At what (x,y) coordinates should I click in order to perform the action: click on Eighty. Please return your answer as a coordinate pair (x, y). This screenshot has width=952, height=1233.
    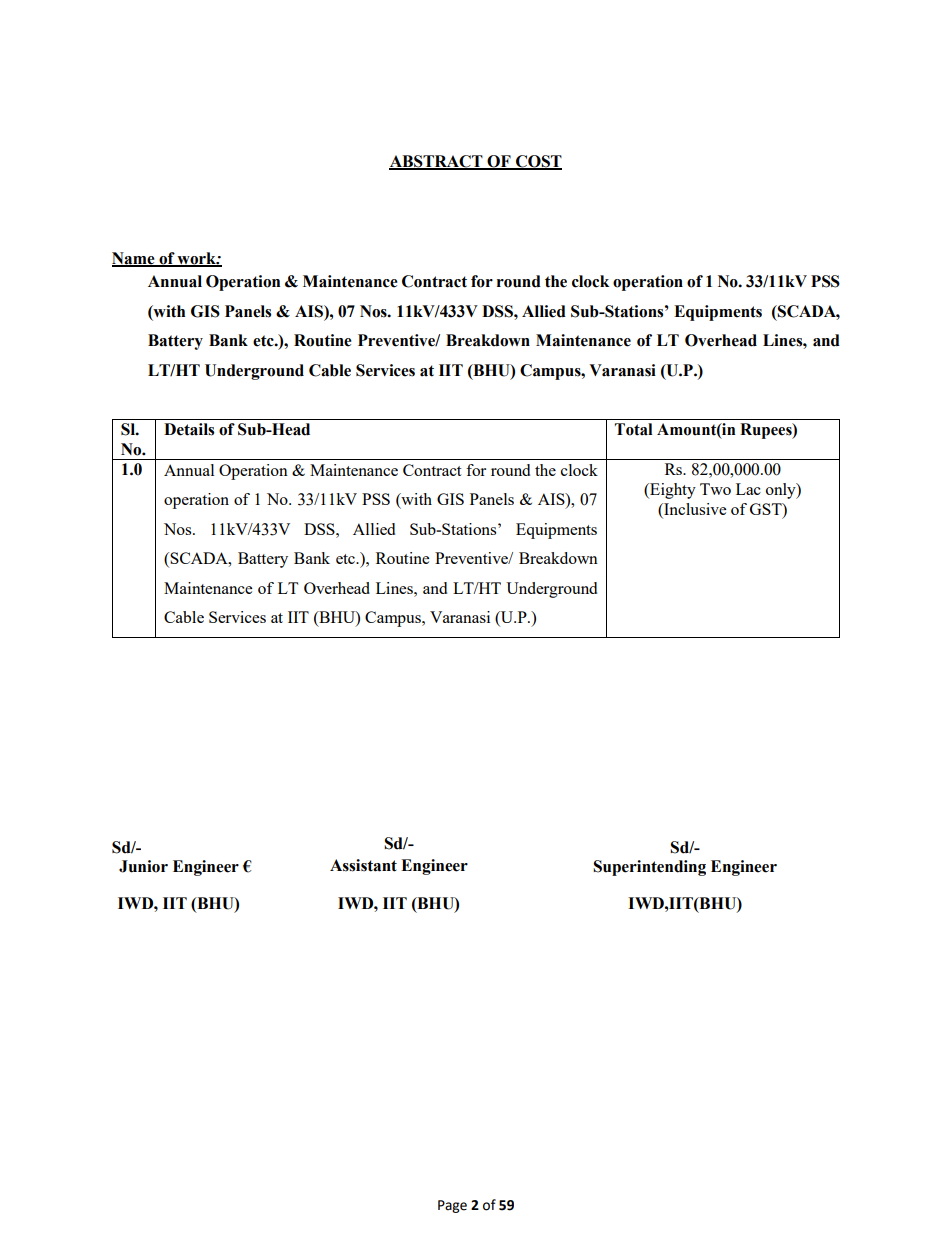
    Looking at the image, I should click on (672, 491).
